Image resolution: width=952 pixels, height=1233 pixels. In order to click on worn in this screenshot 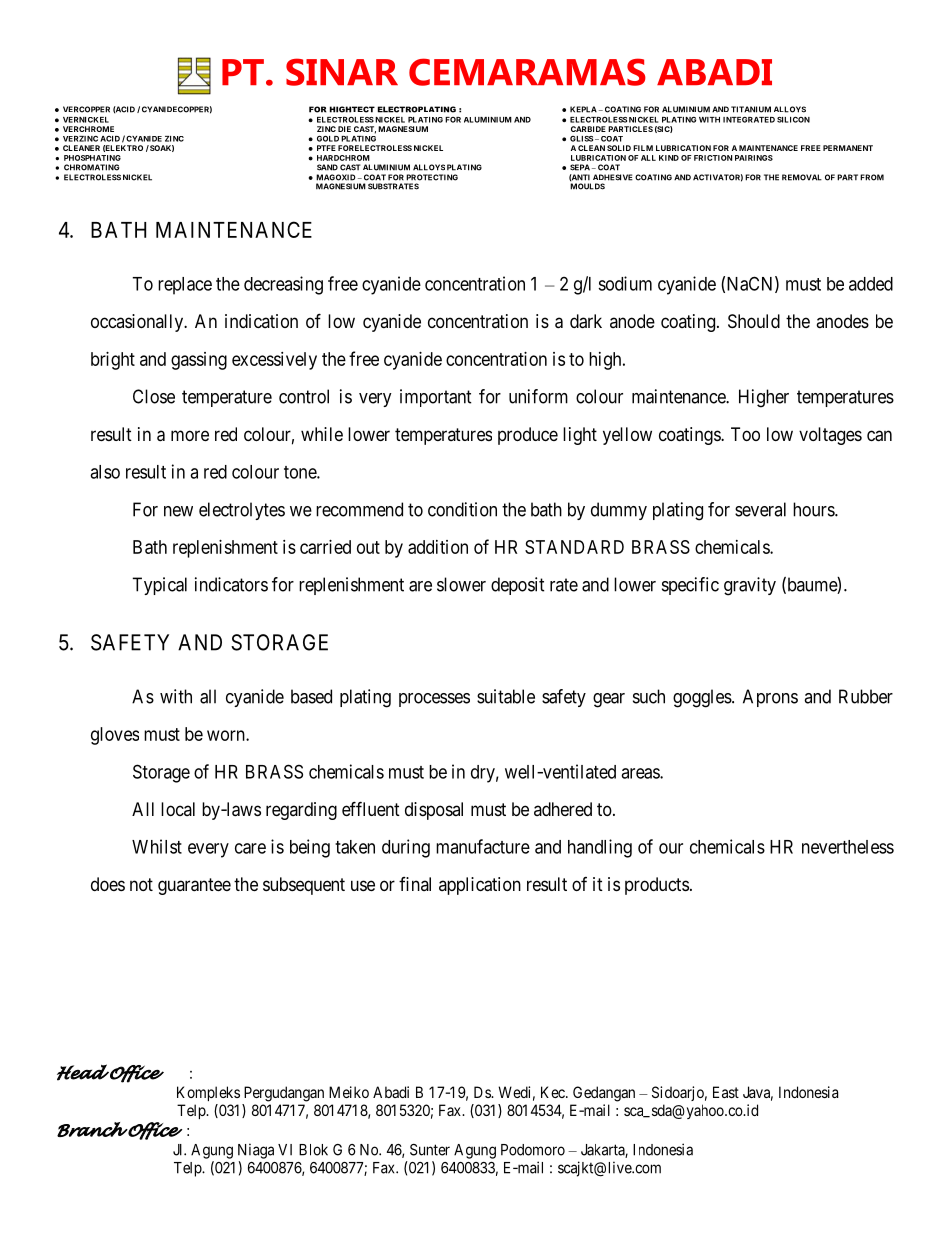, I will do `click(227, 735)`.
